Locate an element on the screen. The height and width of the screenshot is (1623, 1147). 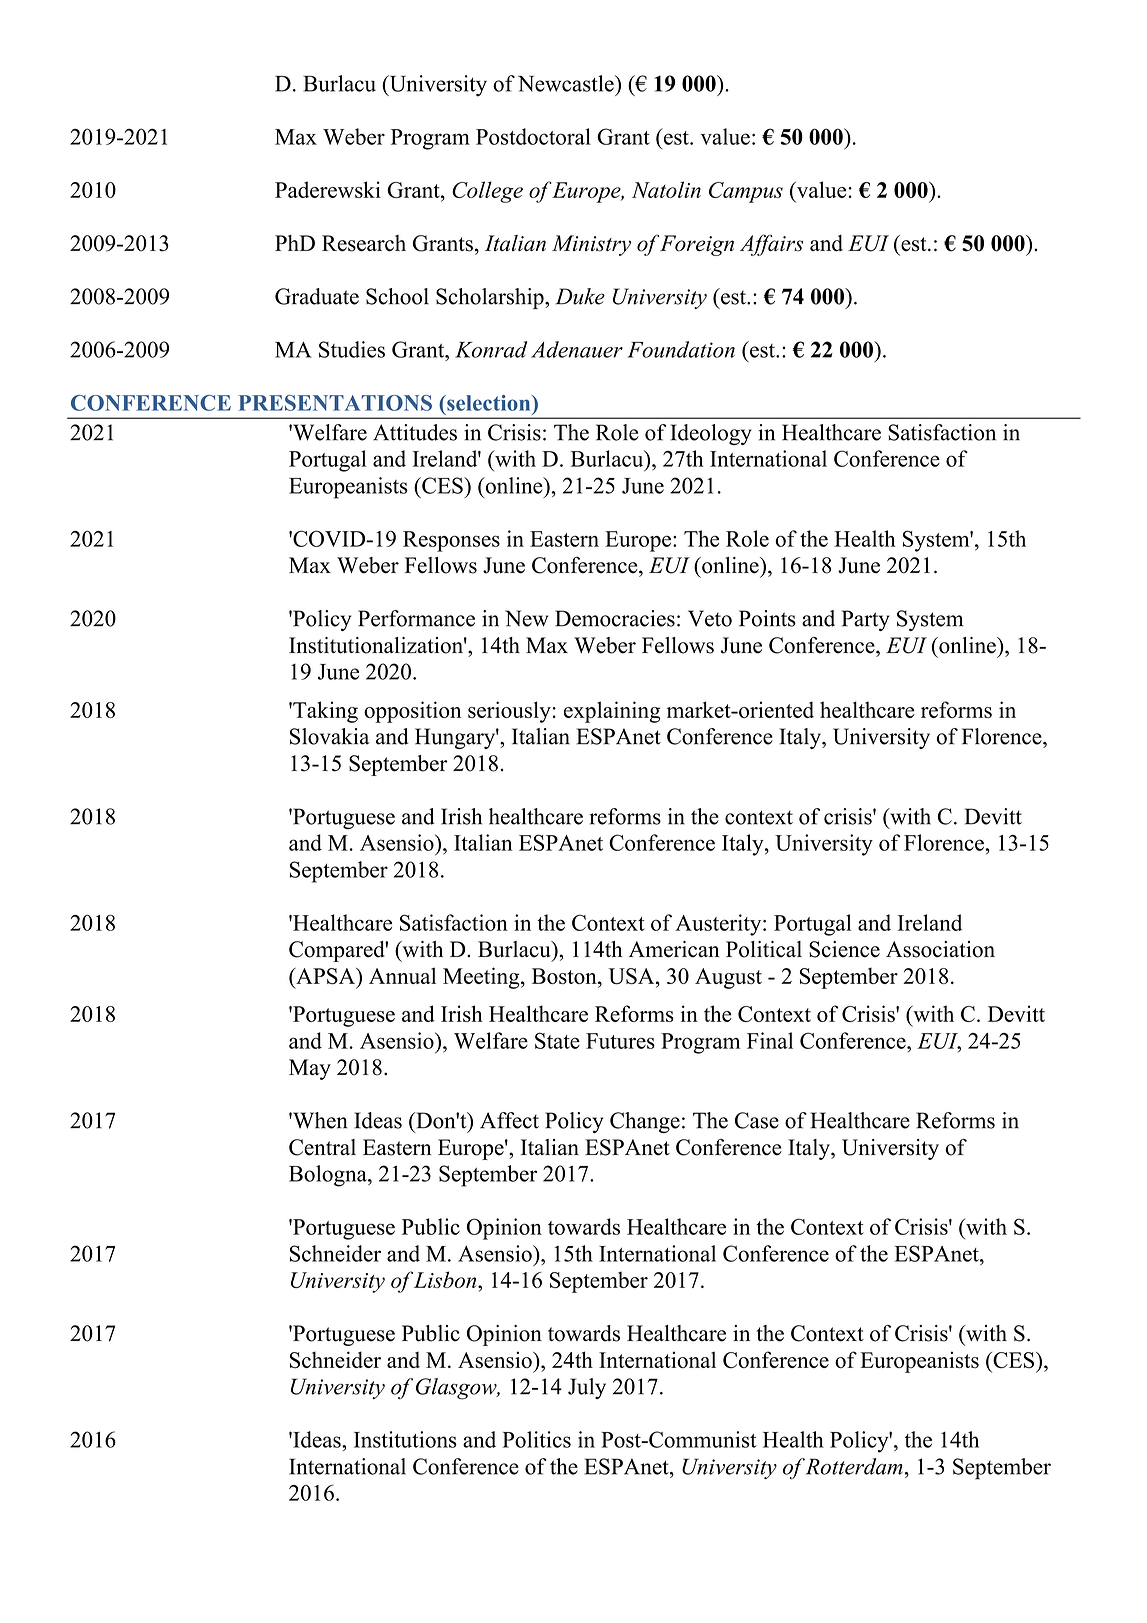
Newcastle is located at coordinates (567, 83).
